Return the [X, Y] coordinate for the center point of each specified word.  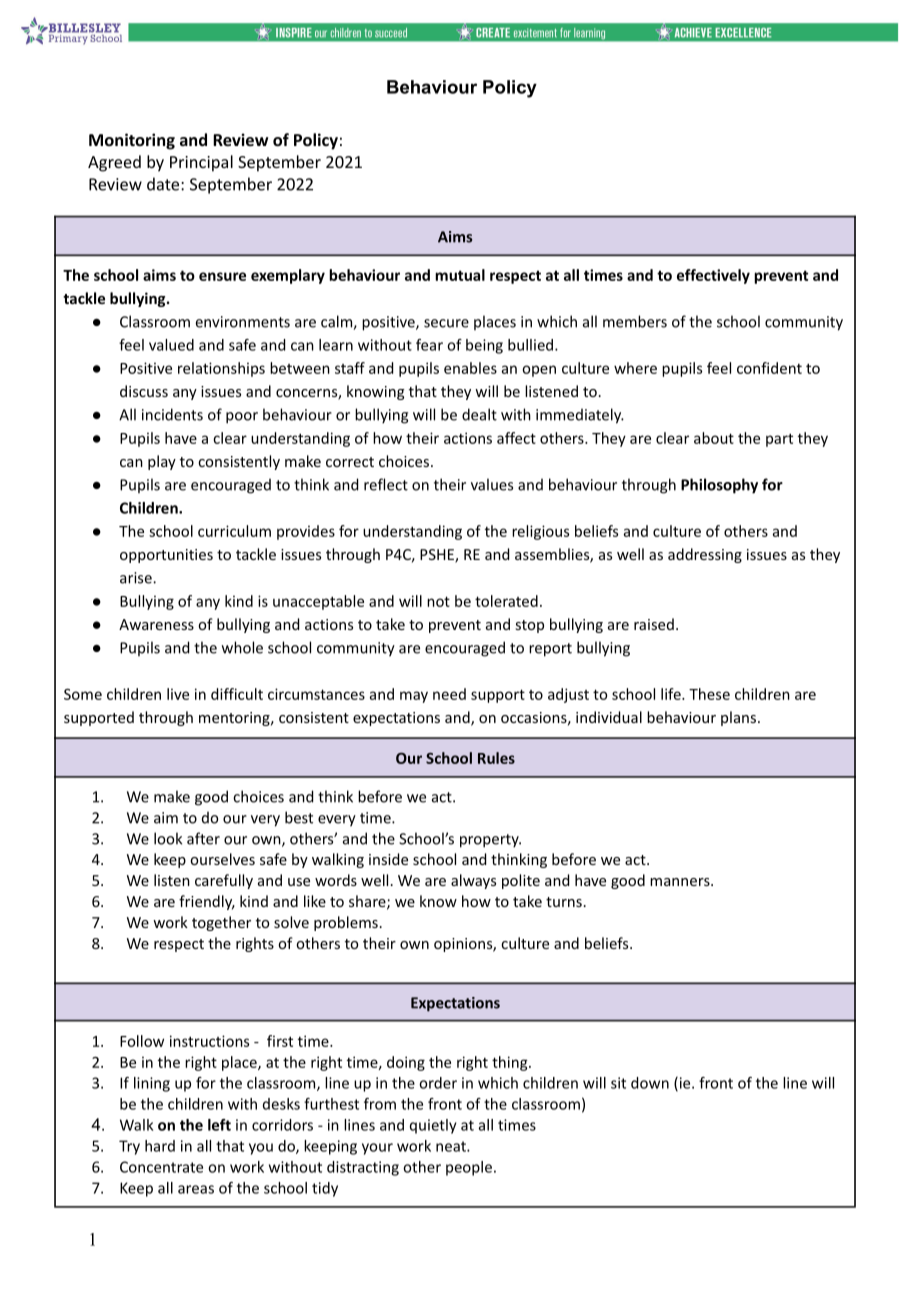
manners [681, 882]
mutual [460, 275]
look [168, 838]
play [162, 462]
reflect [386, 484]
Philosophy [719, 486]
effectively [713, 276]
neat [452, 1146]
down [650, 1083]
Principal [201, 163]
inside [388, 859]
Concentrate [161, 1167]
